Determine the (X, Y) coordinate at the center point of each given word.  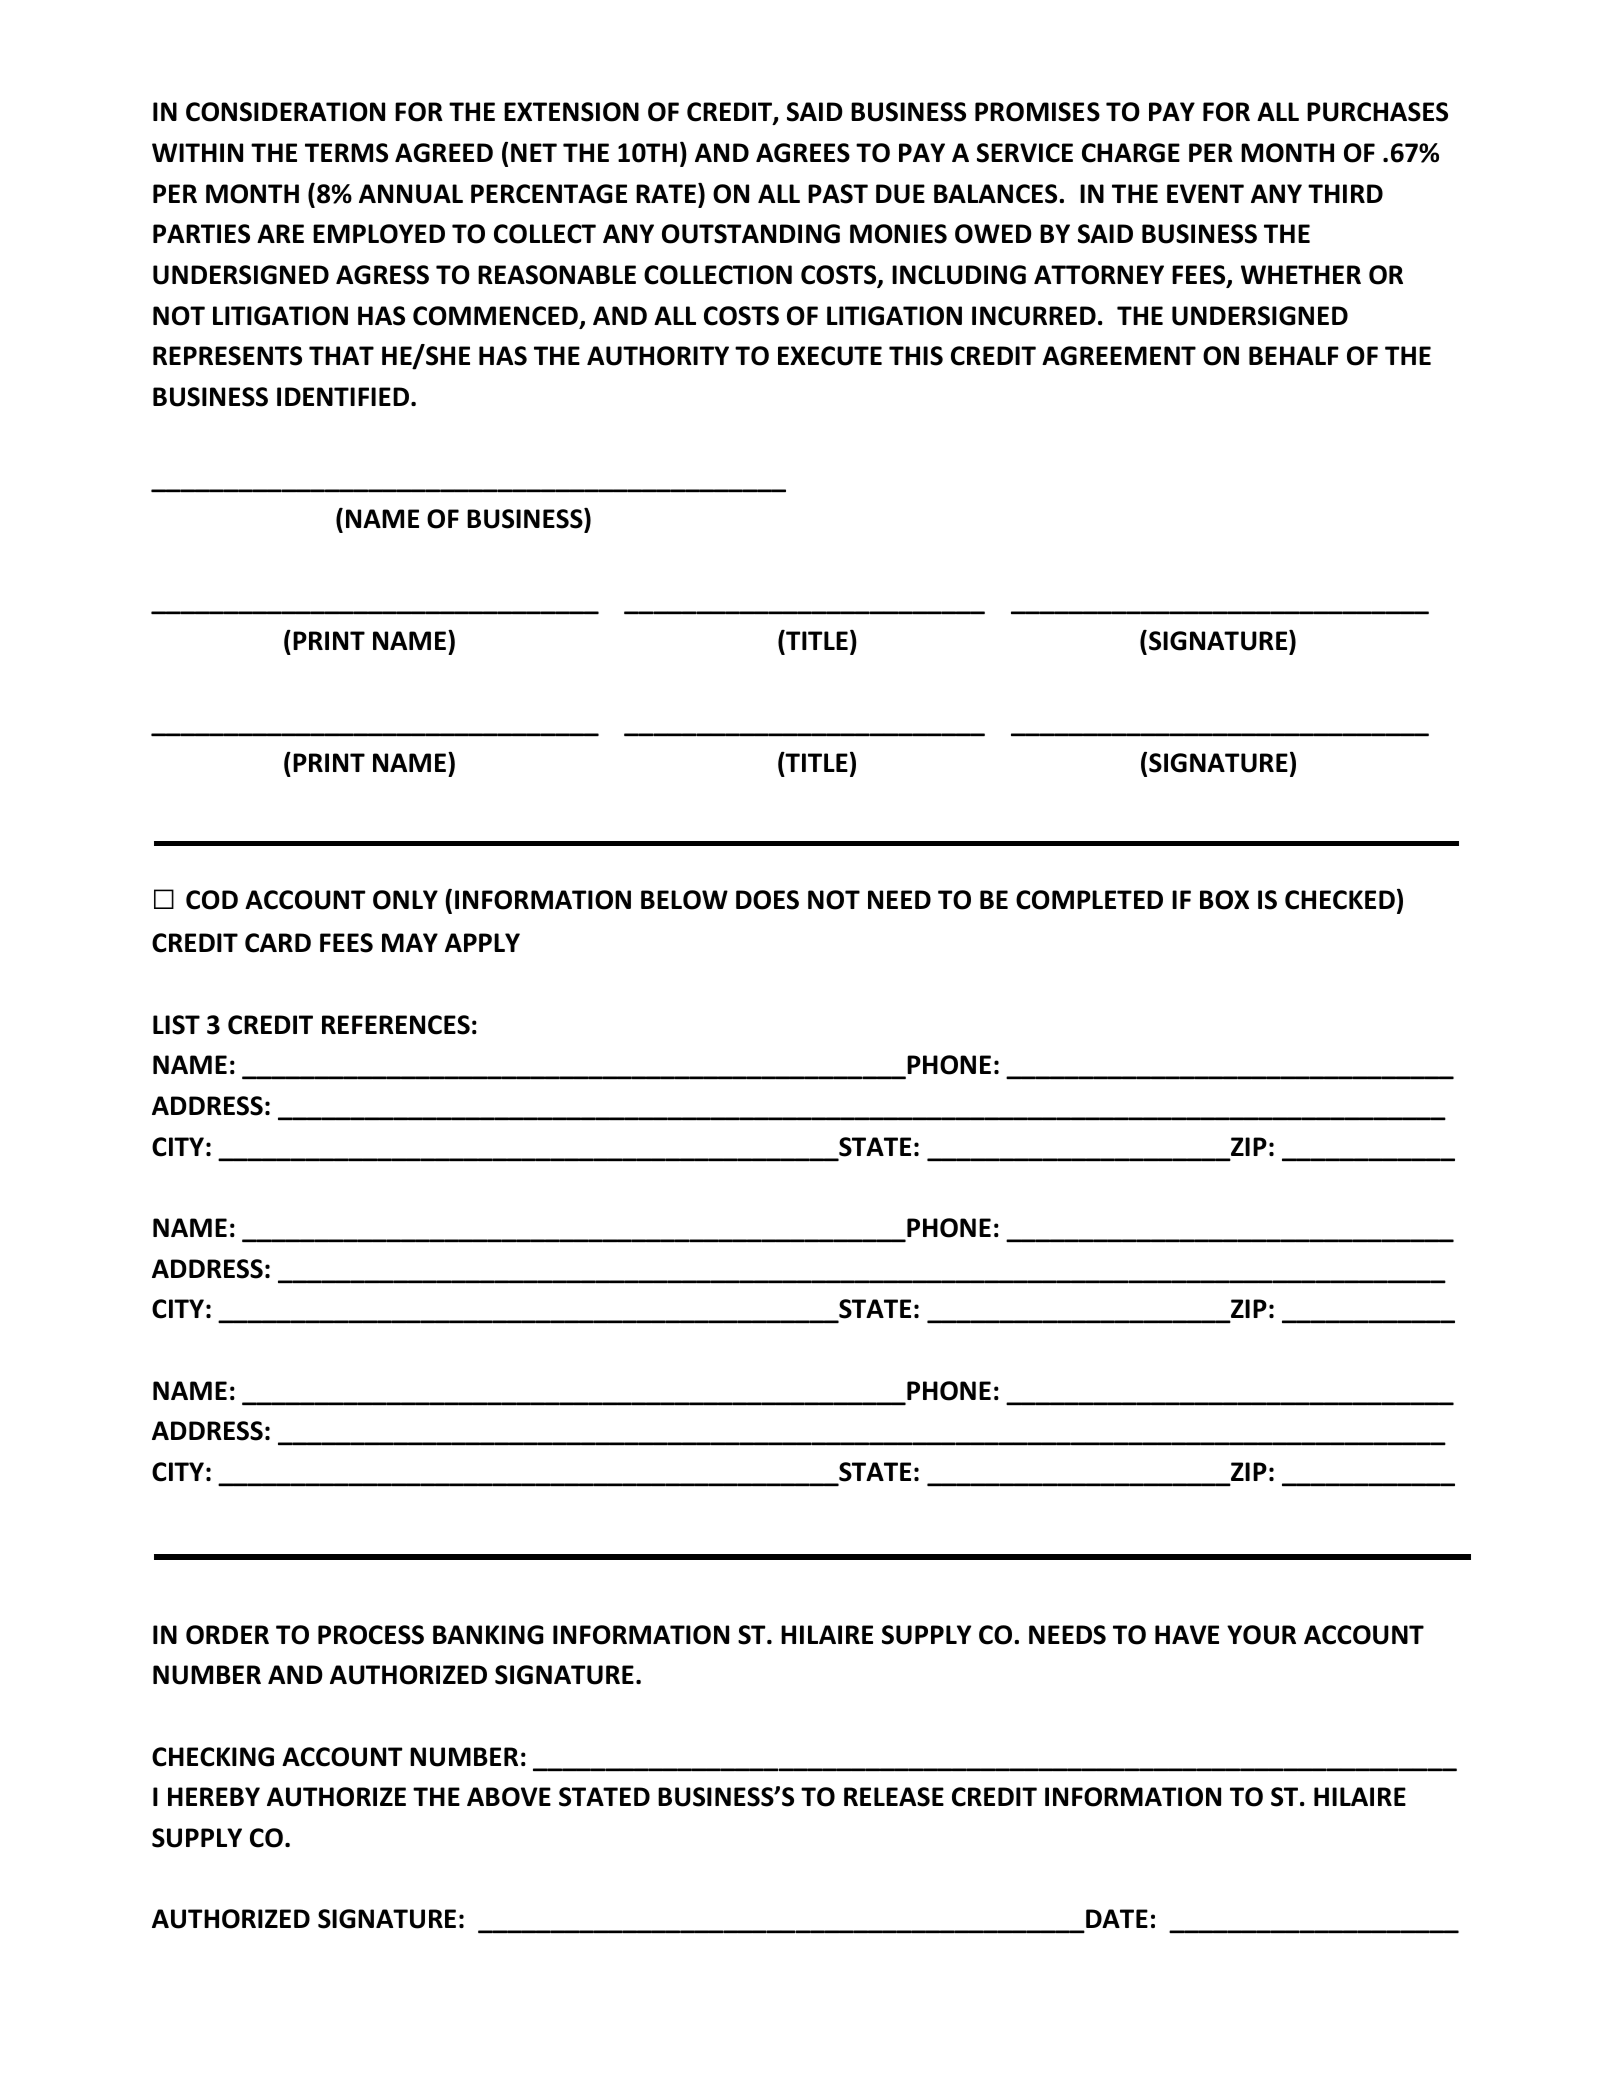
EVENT (1205, 193)
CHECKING (213, 1757)
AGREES (803, 153)
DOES (767, 900)
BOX (1224, 900)
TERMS (346, 153)
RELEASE (894, 1797)
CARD (278, 943)
